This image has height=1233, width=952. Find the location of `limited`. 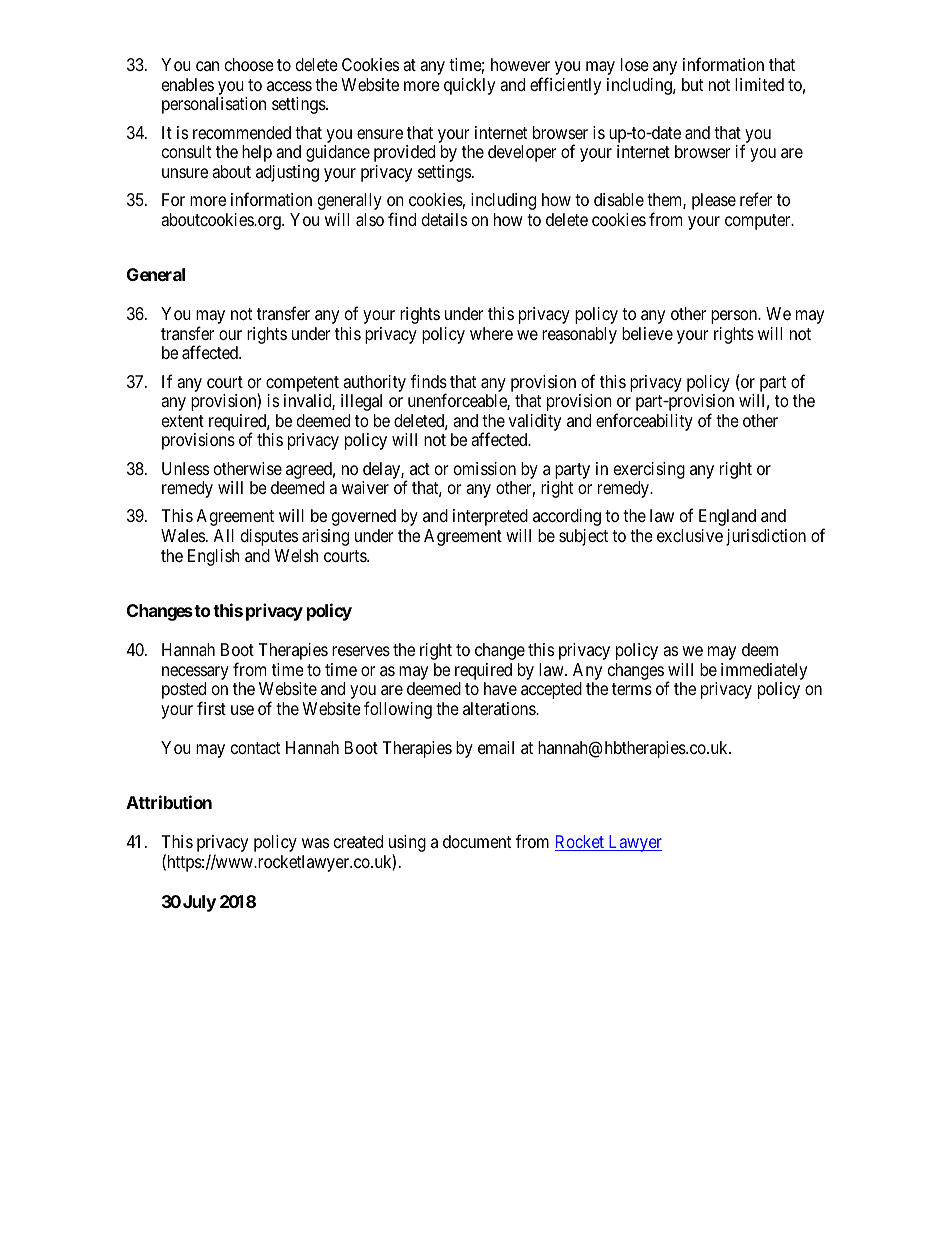

limited is located at coordinates (759, 84).
